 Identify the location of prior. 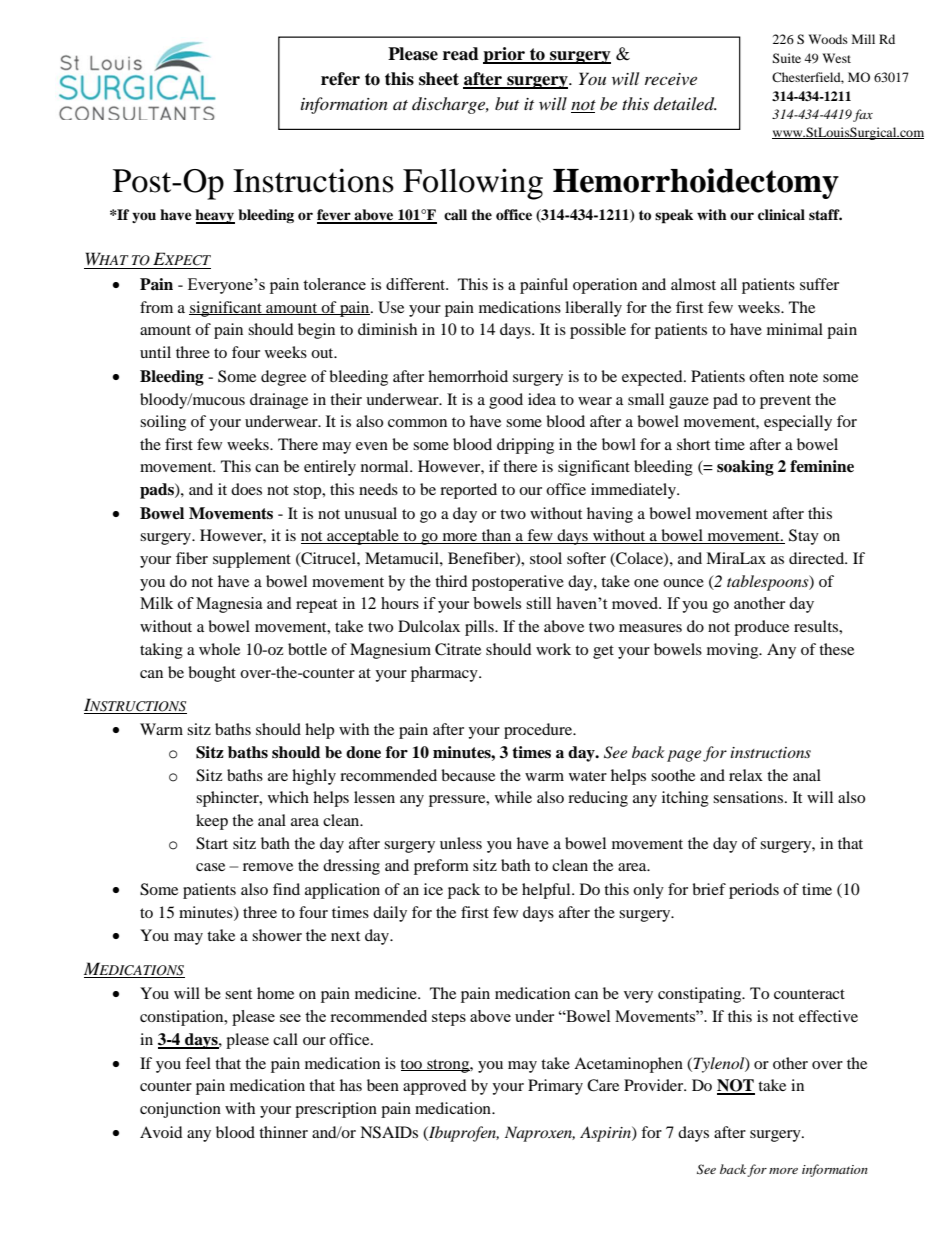
(505, 55).
